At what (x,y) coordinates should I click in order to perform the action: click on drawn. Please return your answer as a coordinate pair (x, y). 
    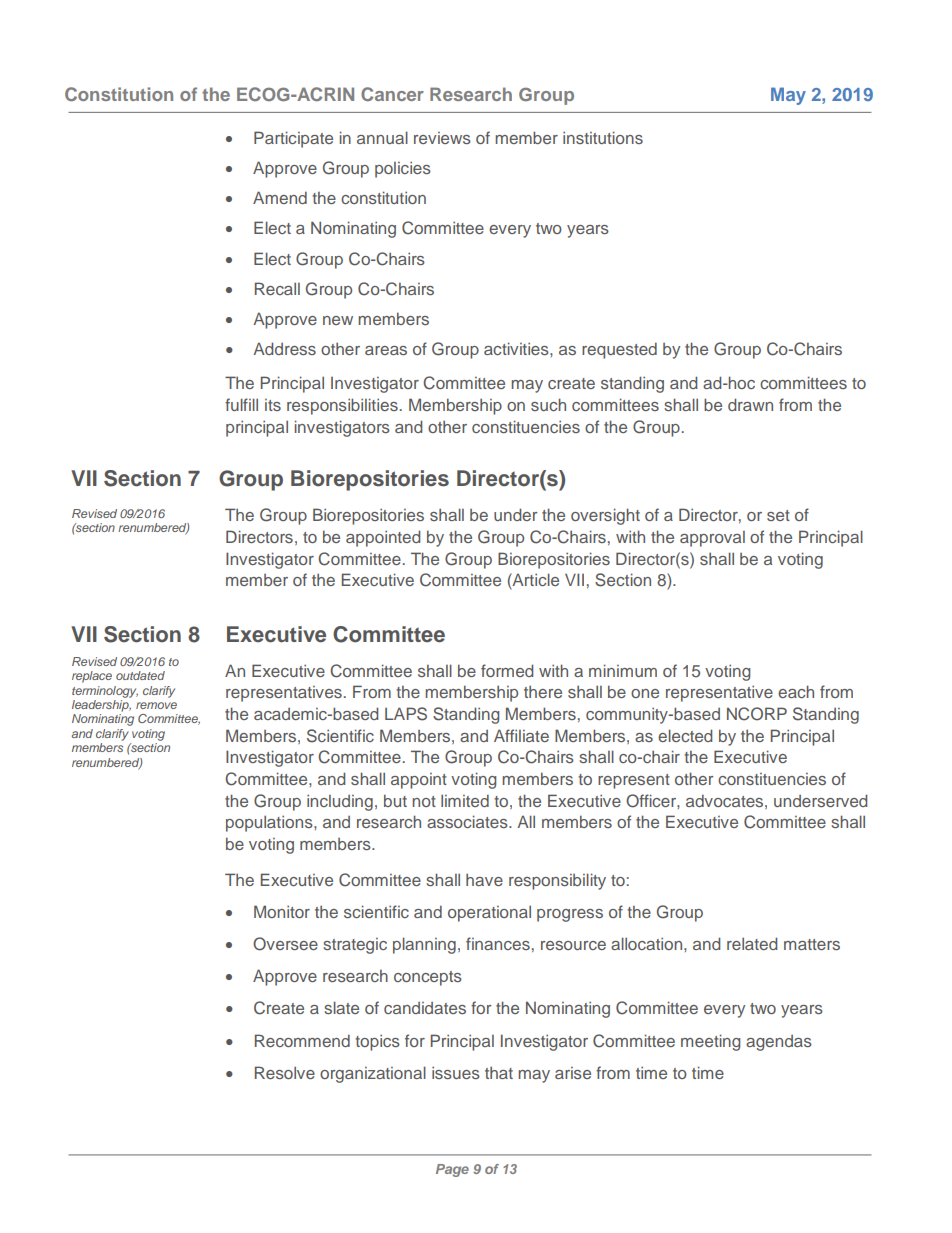
    Looking at the image, I should click on (750, 404).
